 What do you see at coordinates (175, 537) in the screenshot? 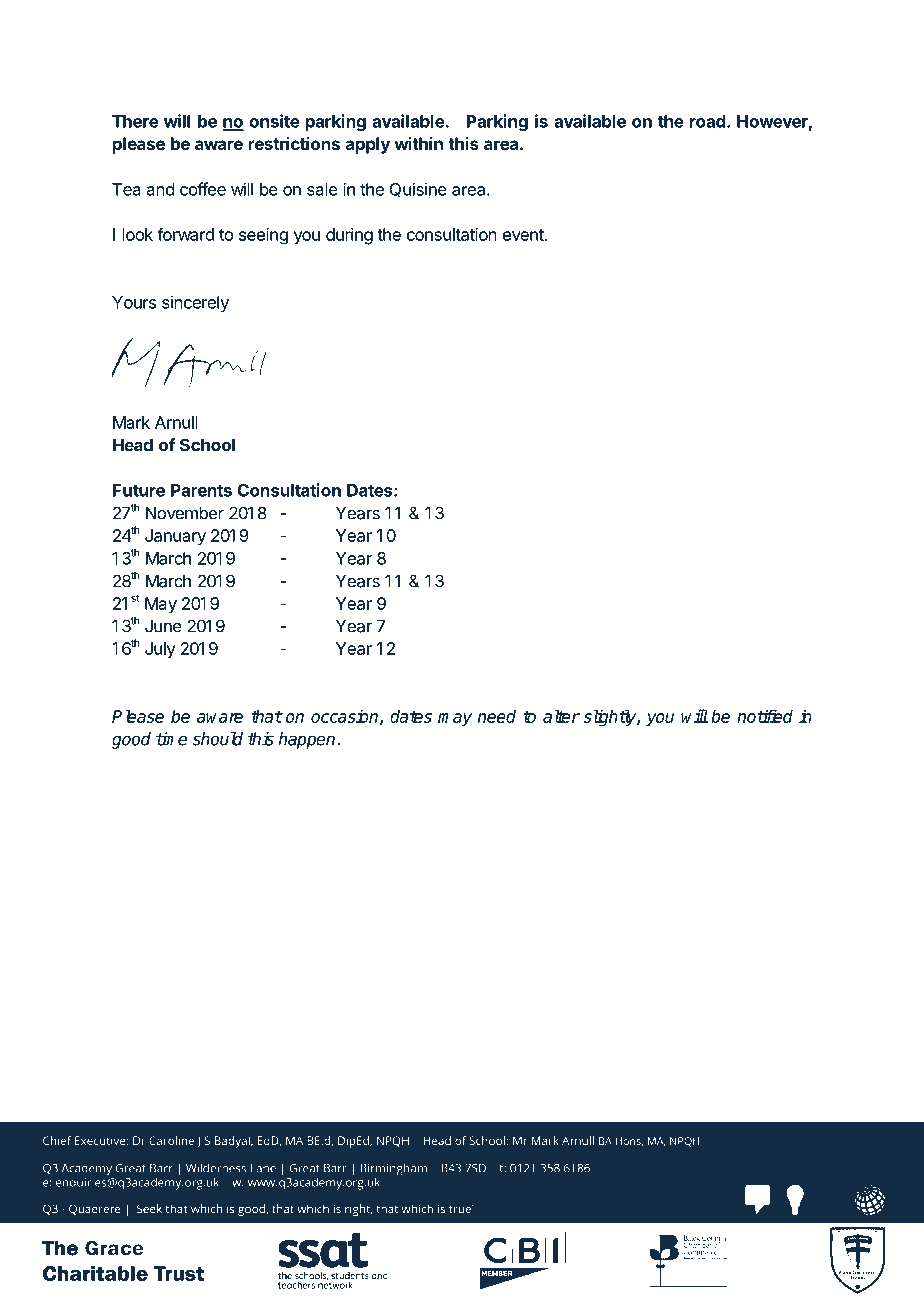
I see `January` at bounding box center [175, 537].
